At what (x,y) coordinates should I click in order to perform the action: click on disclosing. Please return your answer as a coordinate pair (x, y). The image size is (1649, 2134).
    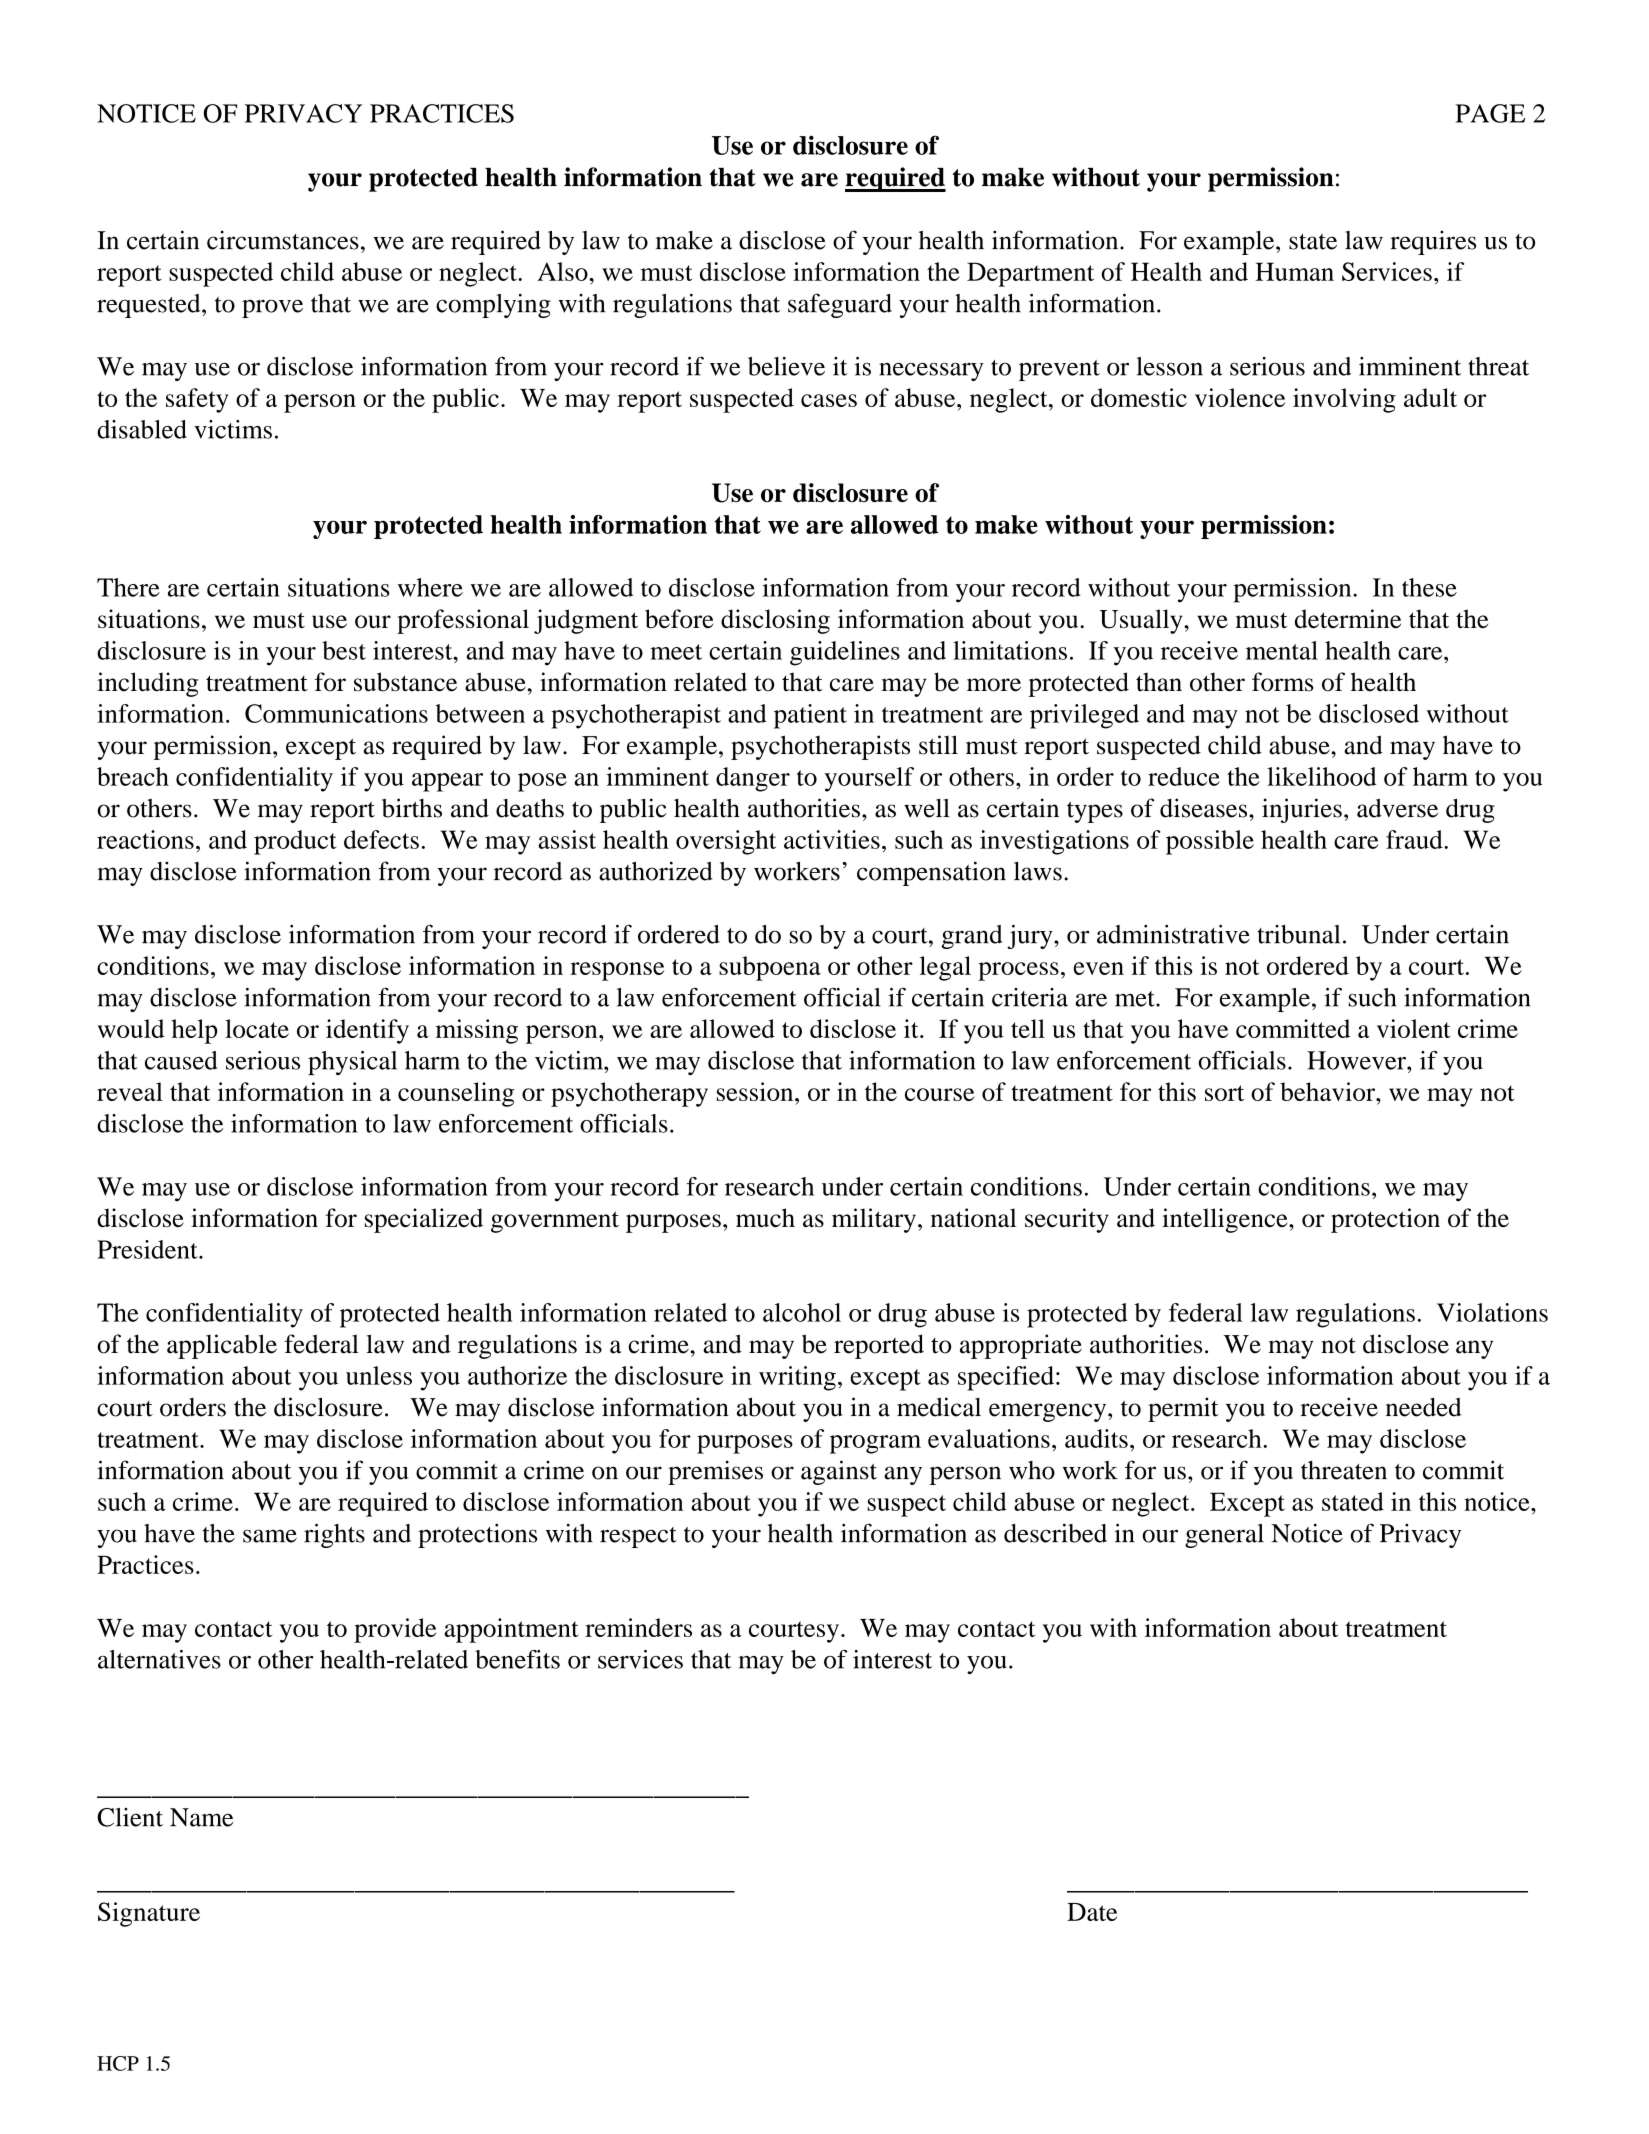
    Looking at the image, I should click on (775, 621).
